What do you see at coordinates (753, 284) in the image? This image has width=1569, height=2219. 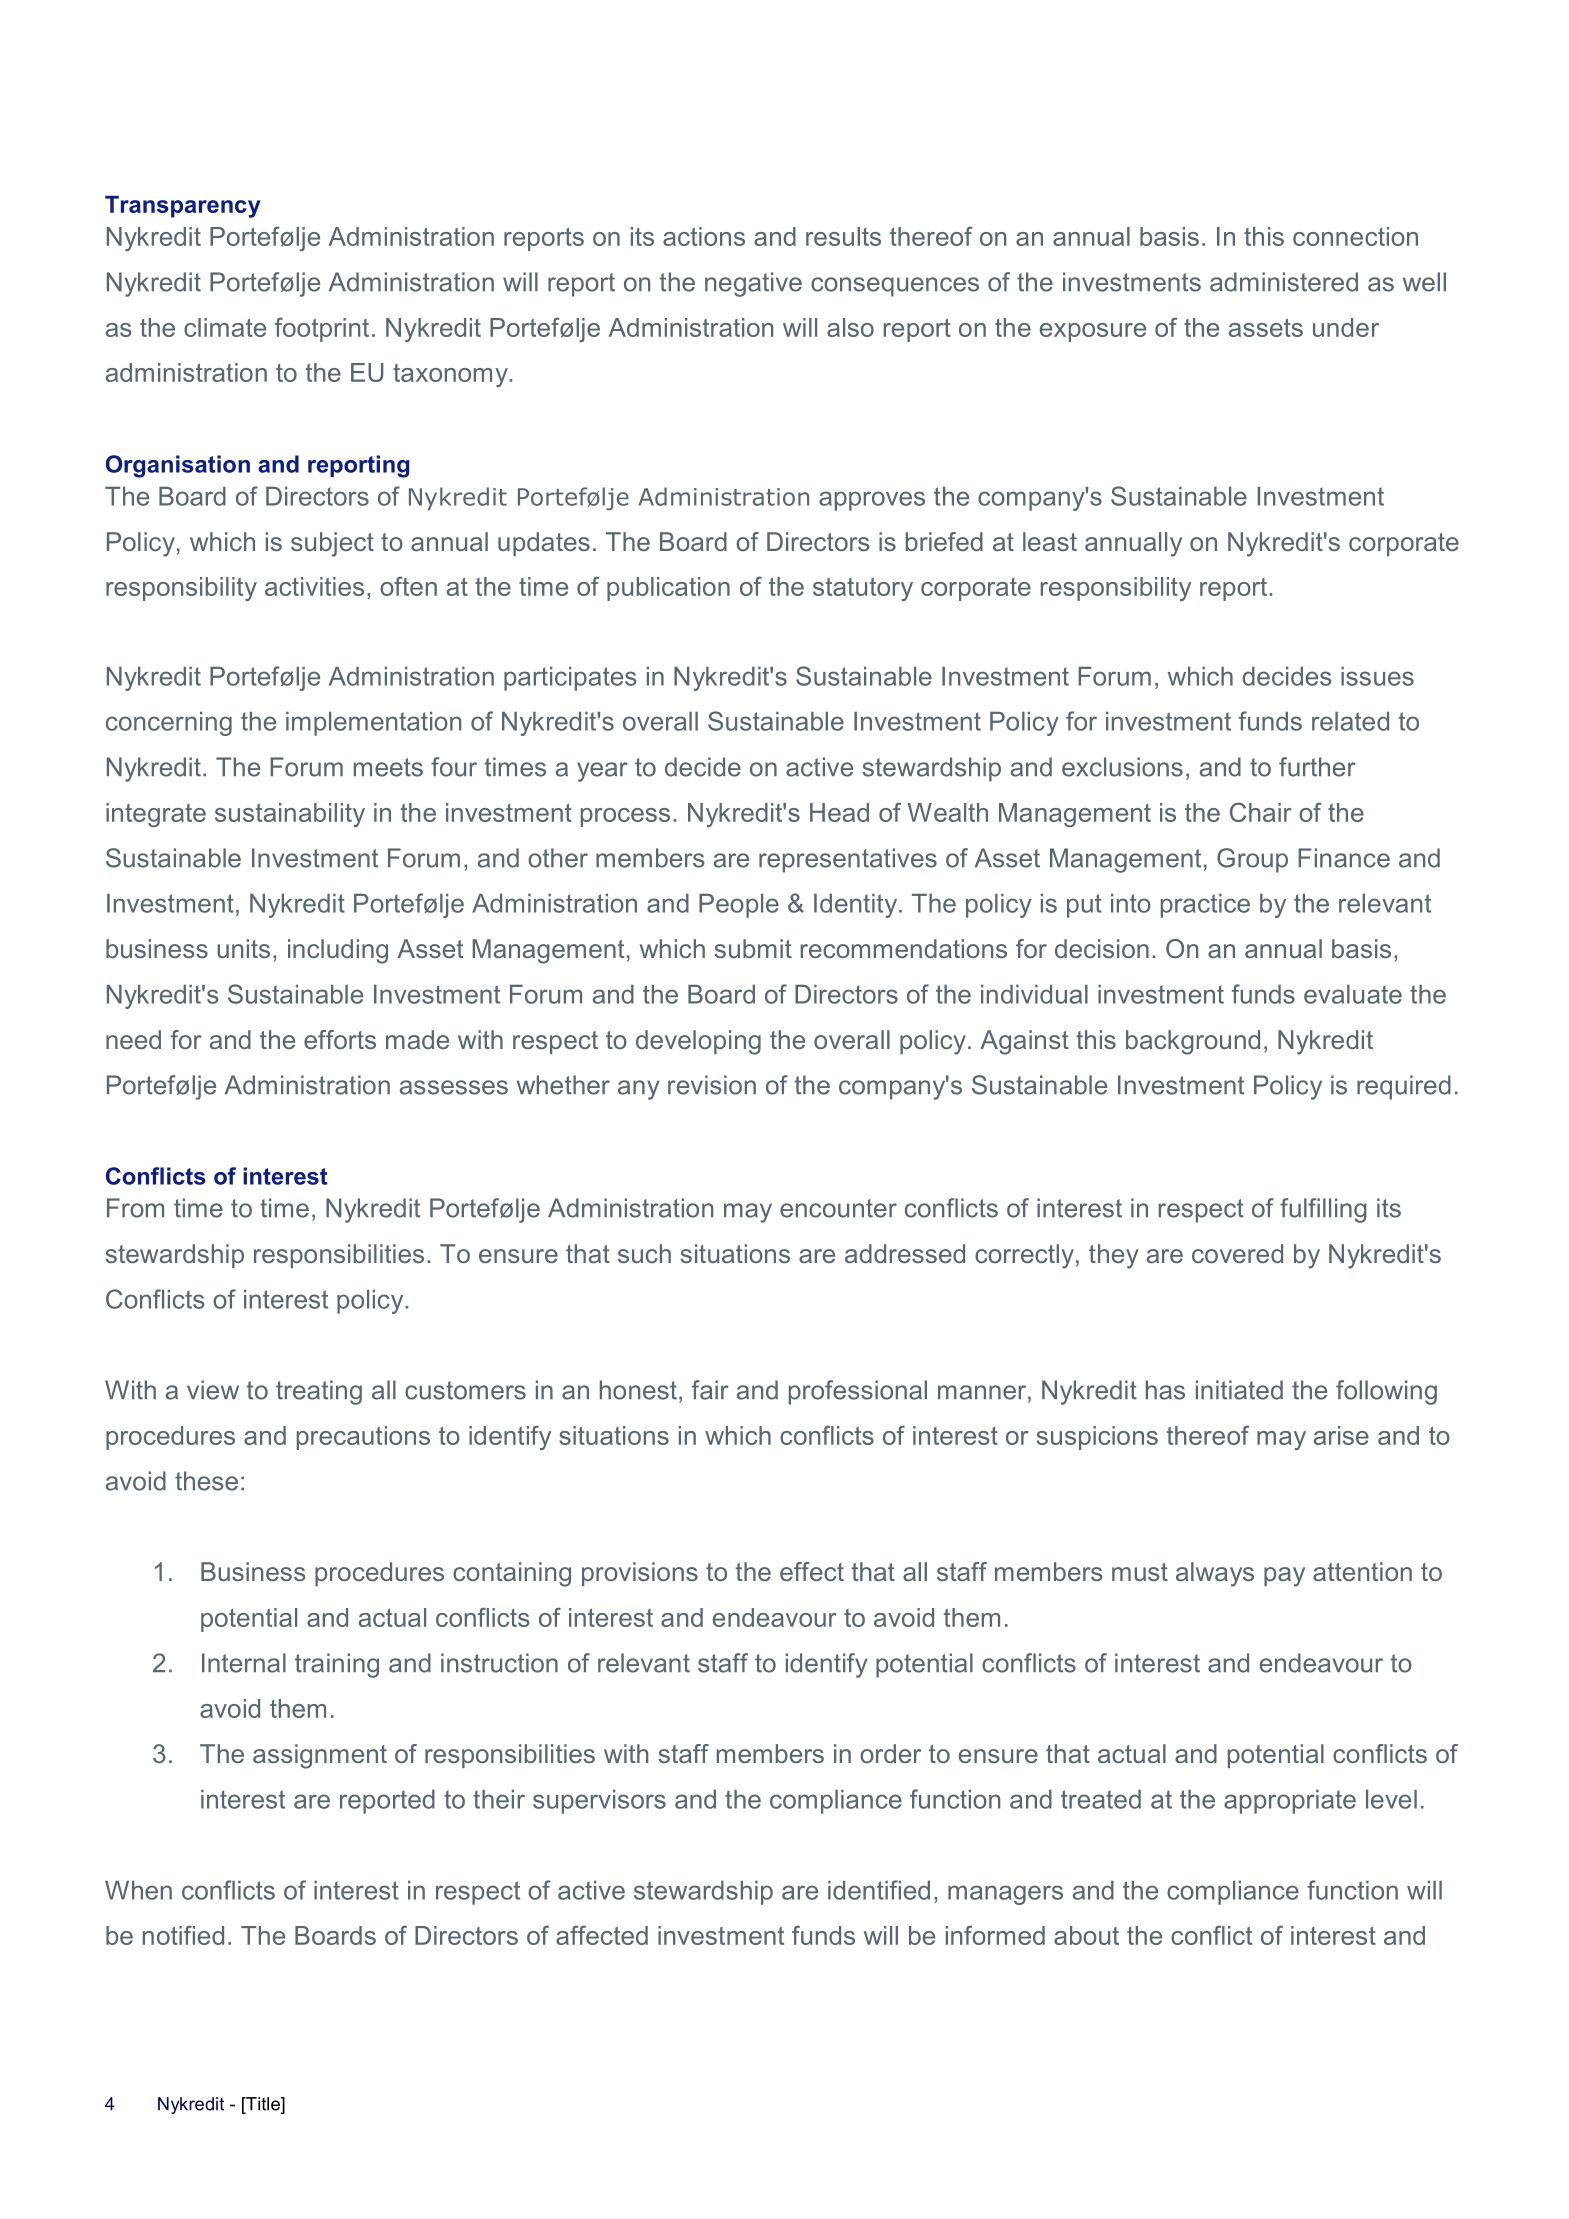 I see `negative` at bounding box center [753, 284].
